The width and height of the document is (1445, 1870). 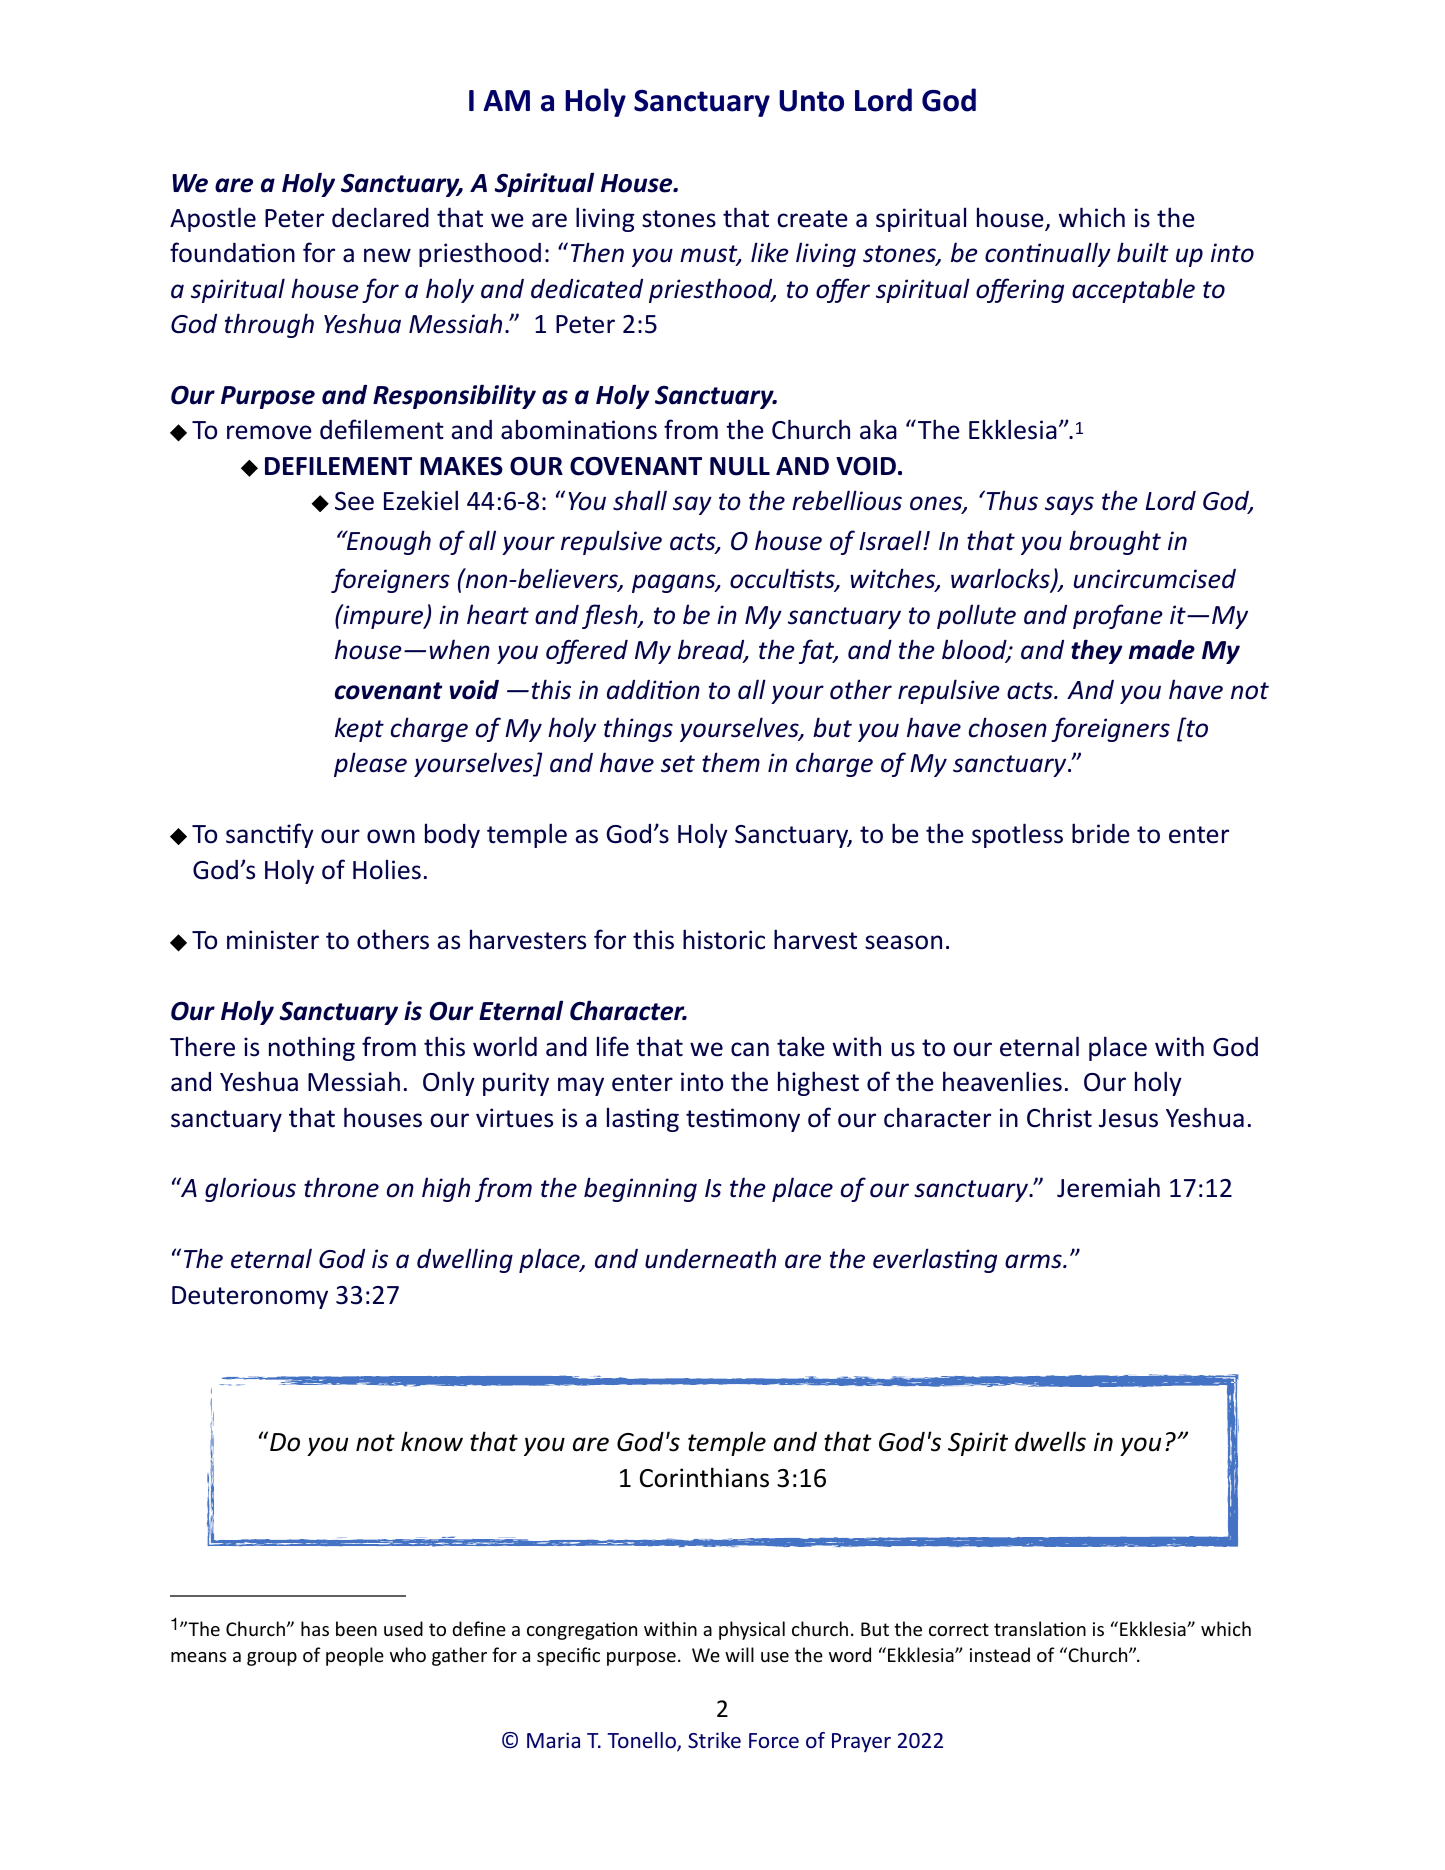 What do you see at coordinates (272, 1659) in the document?
I see `group` at bounding box center [272, 1659].
